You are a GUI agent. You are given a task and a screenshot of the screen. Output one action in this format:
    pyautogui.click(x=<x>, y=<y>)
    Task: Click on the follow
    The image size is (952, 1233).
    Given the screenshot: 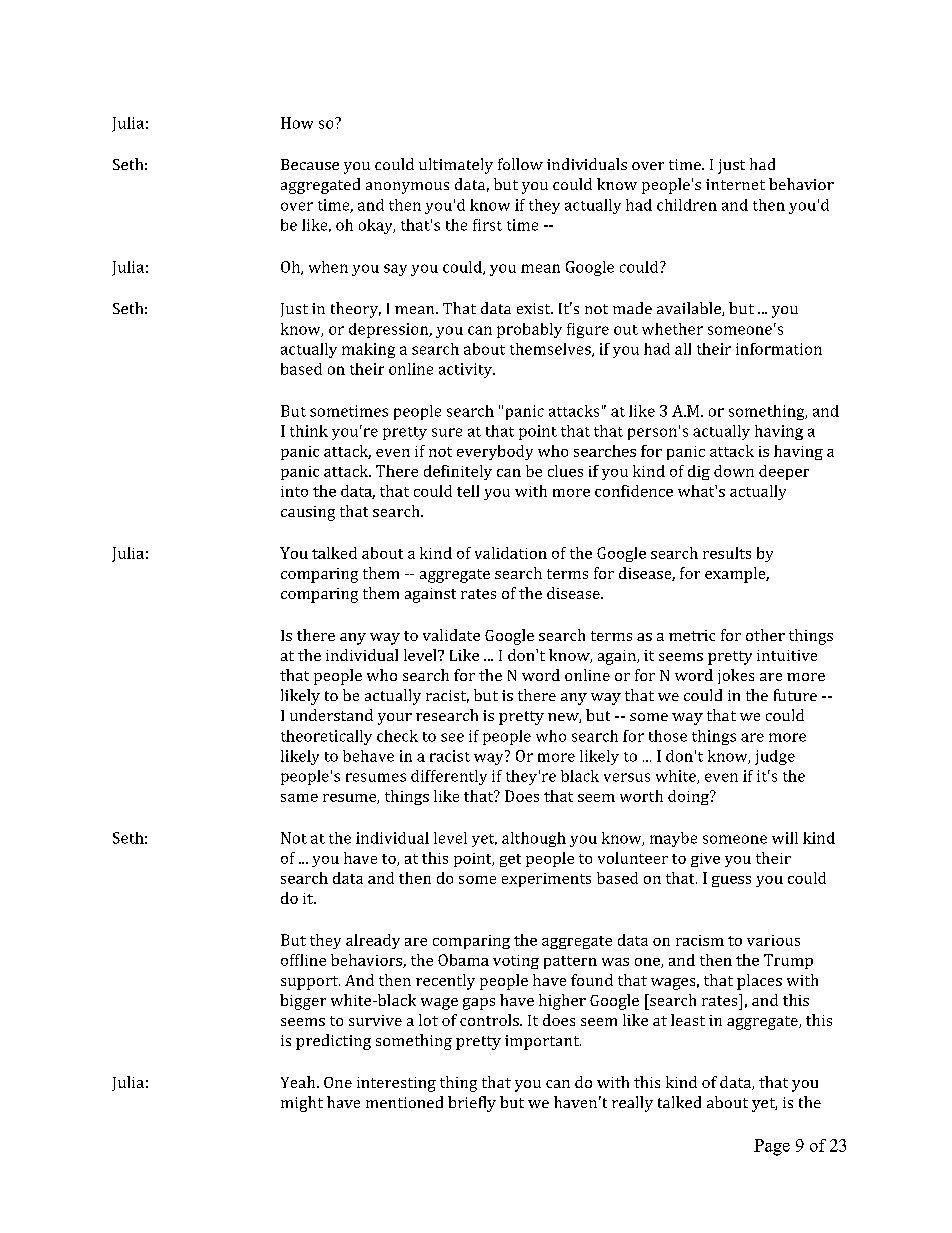 What is the action you would take?
    pyautogui.click(x=520, y=164)
